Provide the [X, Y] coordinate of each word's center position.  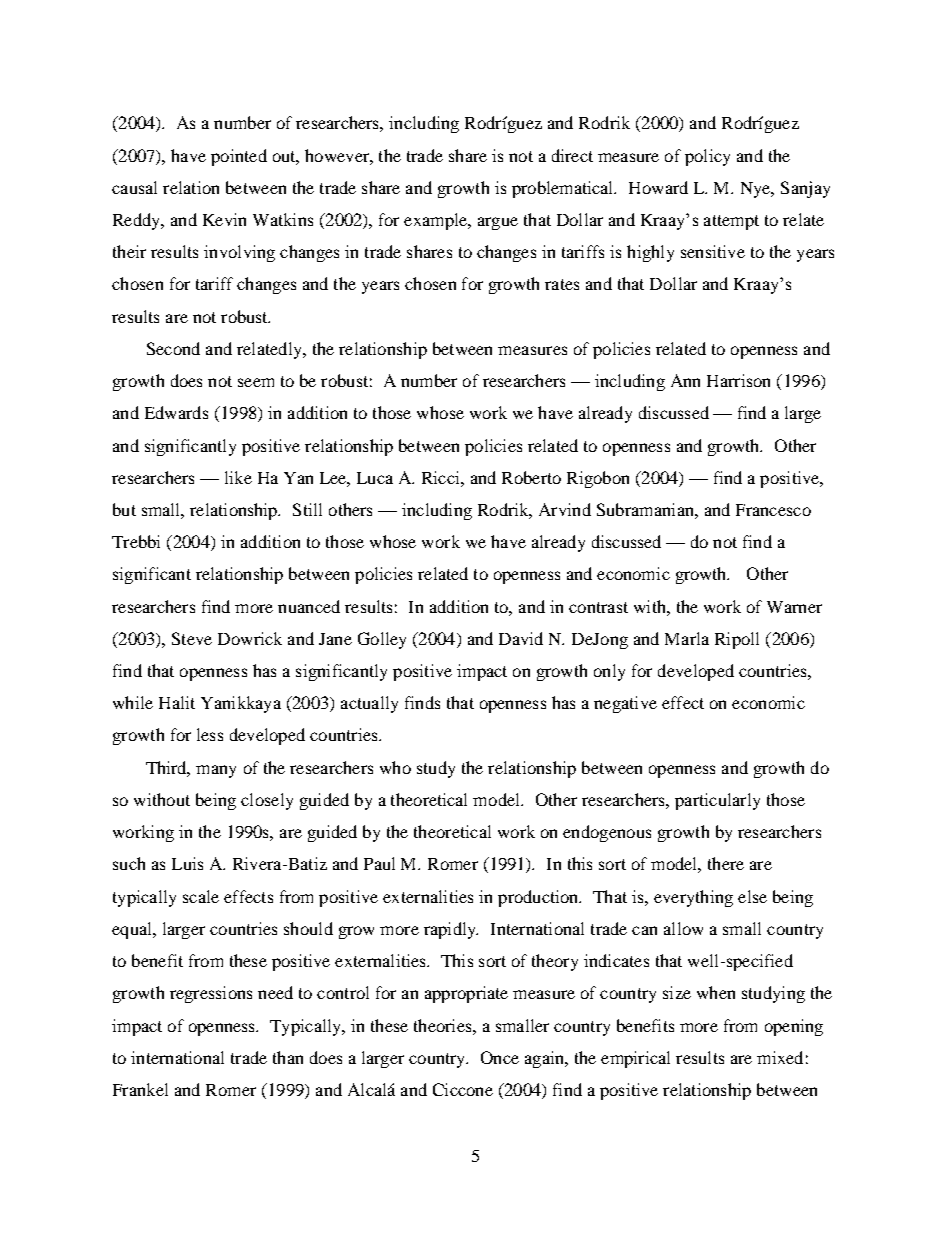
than [288, 1057]
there [726, 863]
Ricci [442, 477]
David [521, 638]
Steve [192, 638]
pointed [239, 157]
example [437, 221]
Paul [379, 863]
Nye [757, 190]
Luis [187, 863]
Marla [687, 638]
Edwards [176, 412]
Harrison [738, 380]
